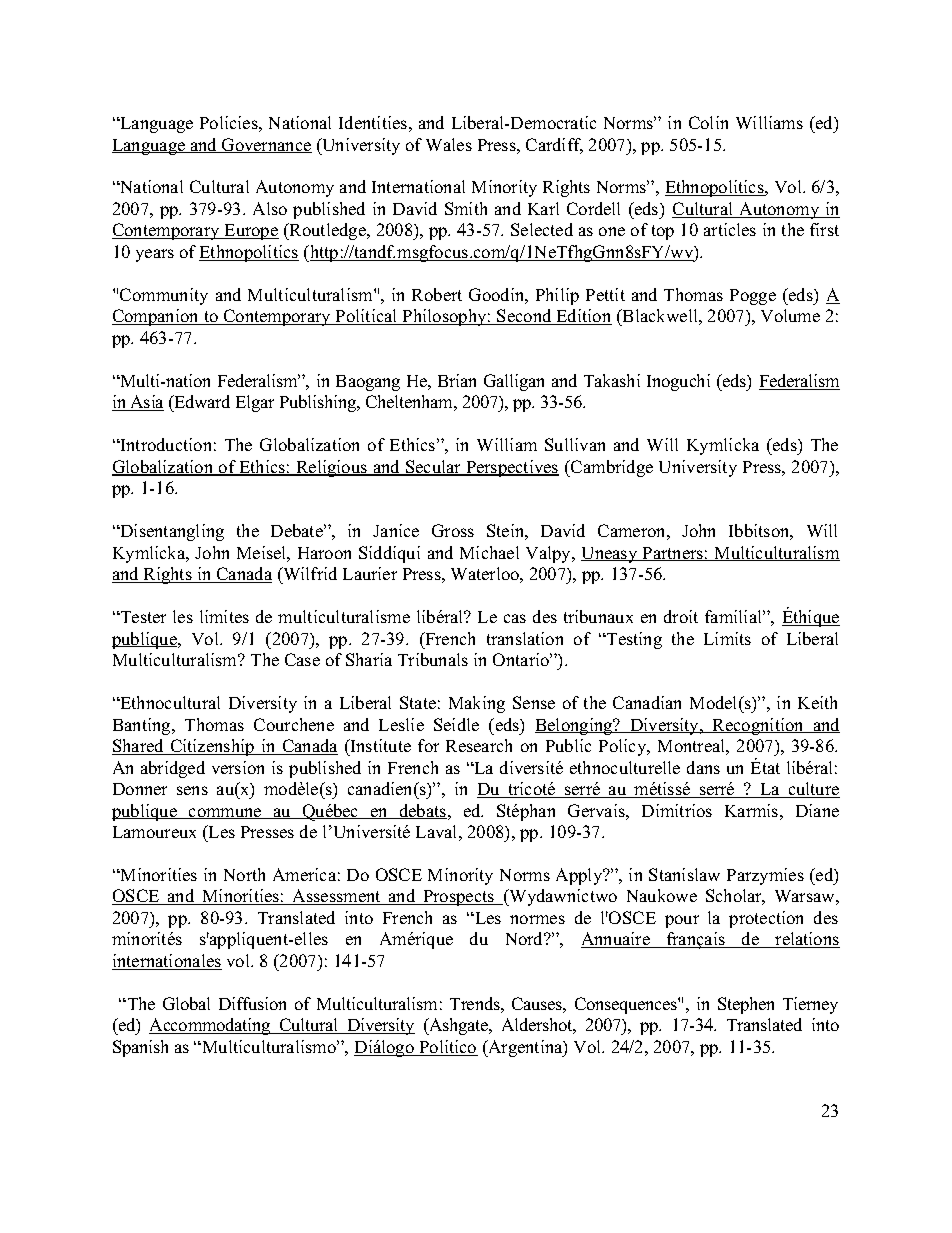 The image size is (952, 1233). What do you see at coordinates (746, 1005) in the page?
I see `Stephen` at bounding box center [746, 1005].
